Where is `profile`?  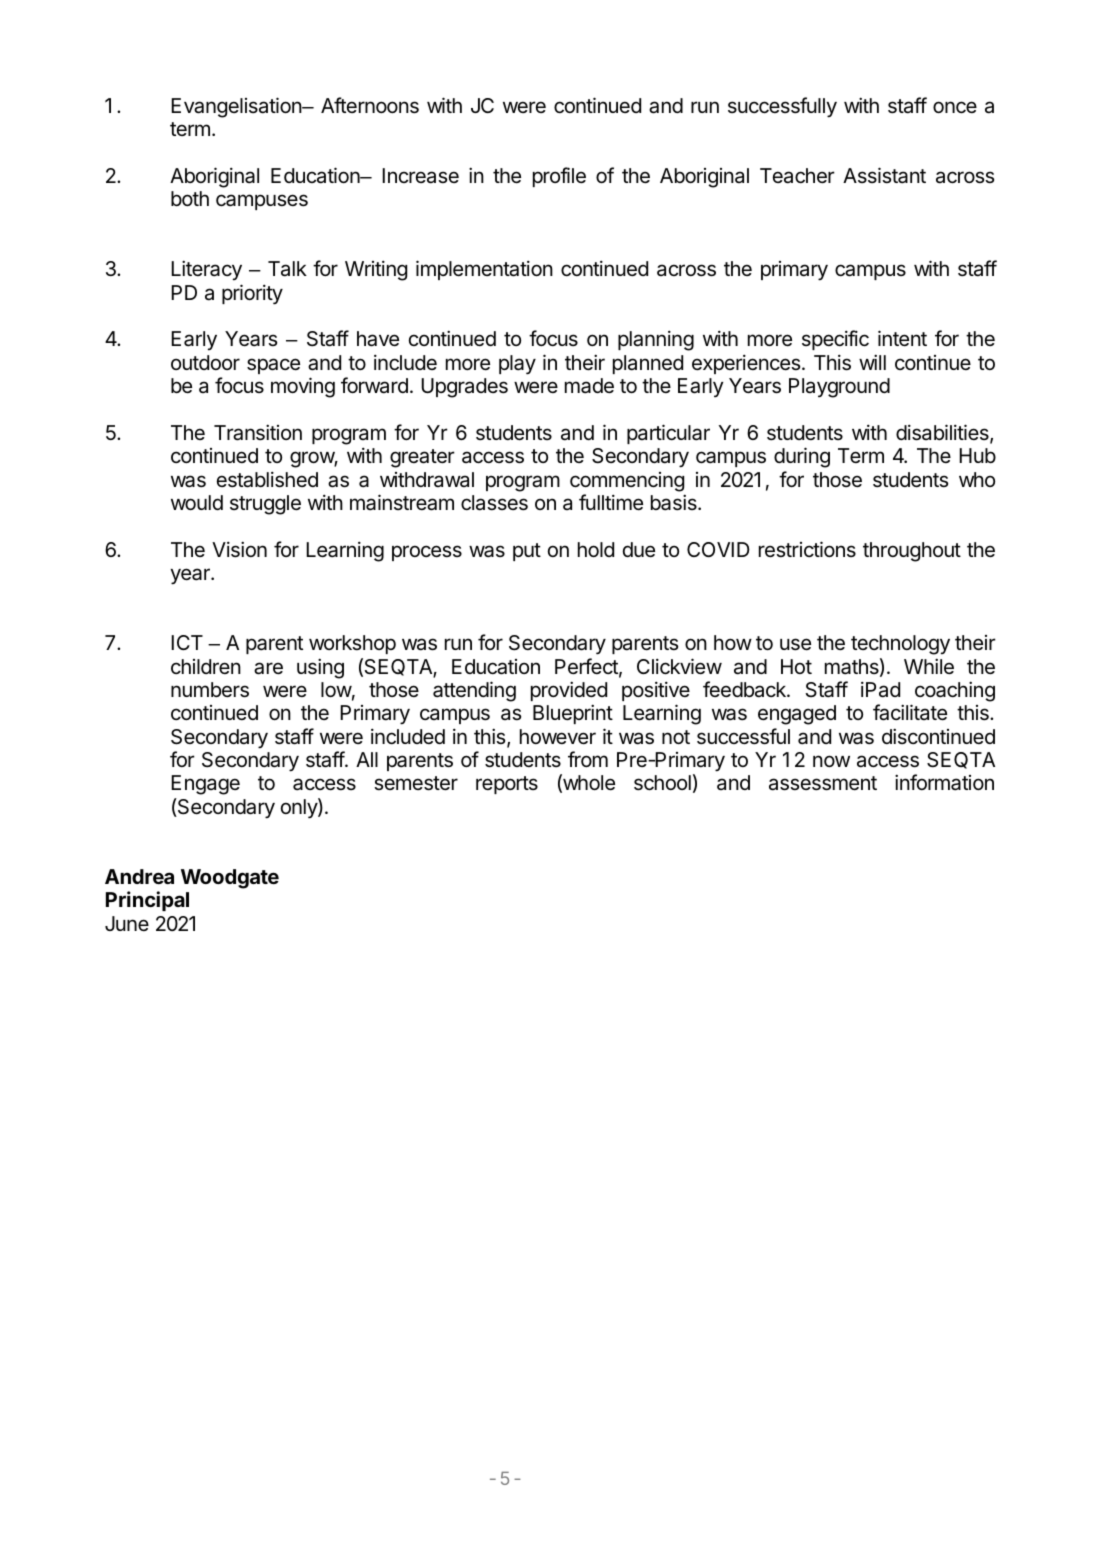 profile is located at coordinates (559, 177).
